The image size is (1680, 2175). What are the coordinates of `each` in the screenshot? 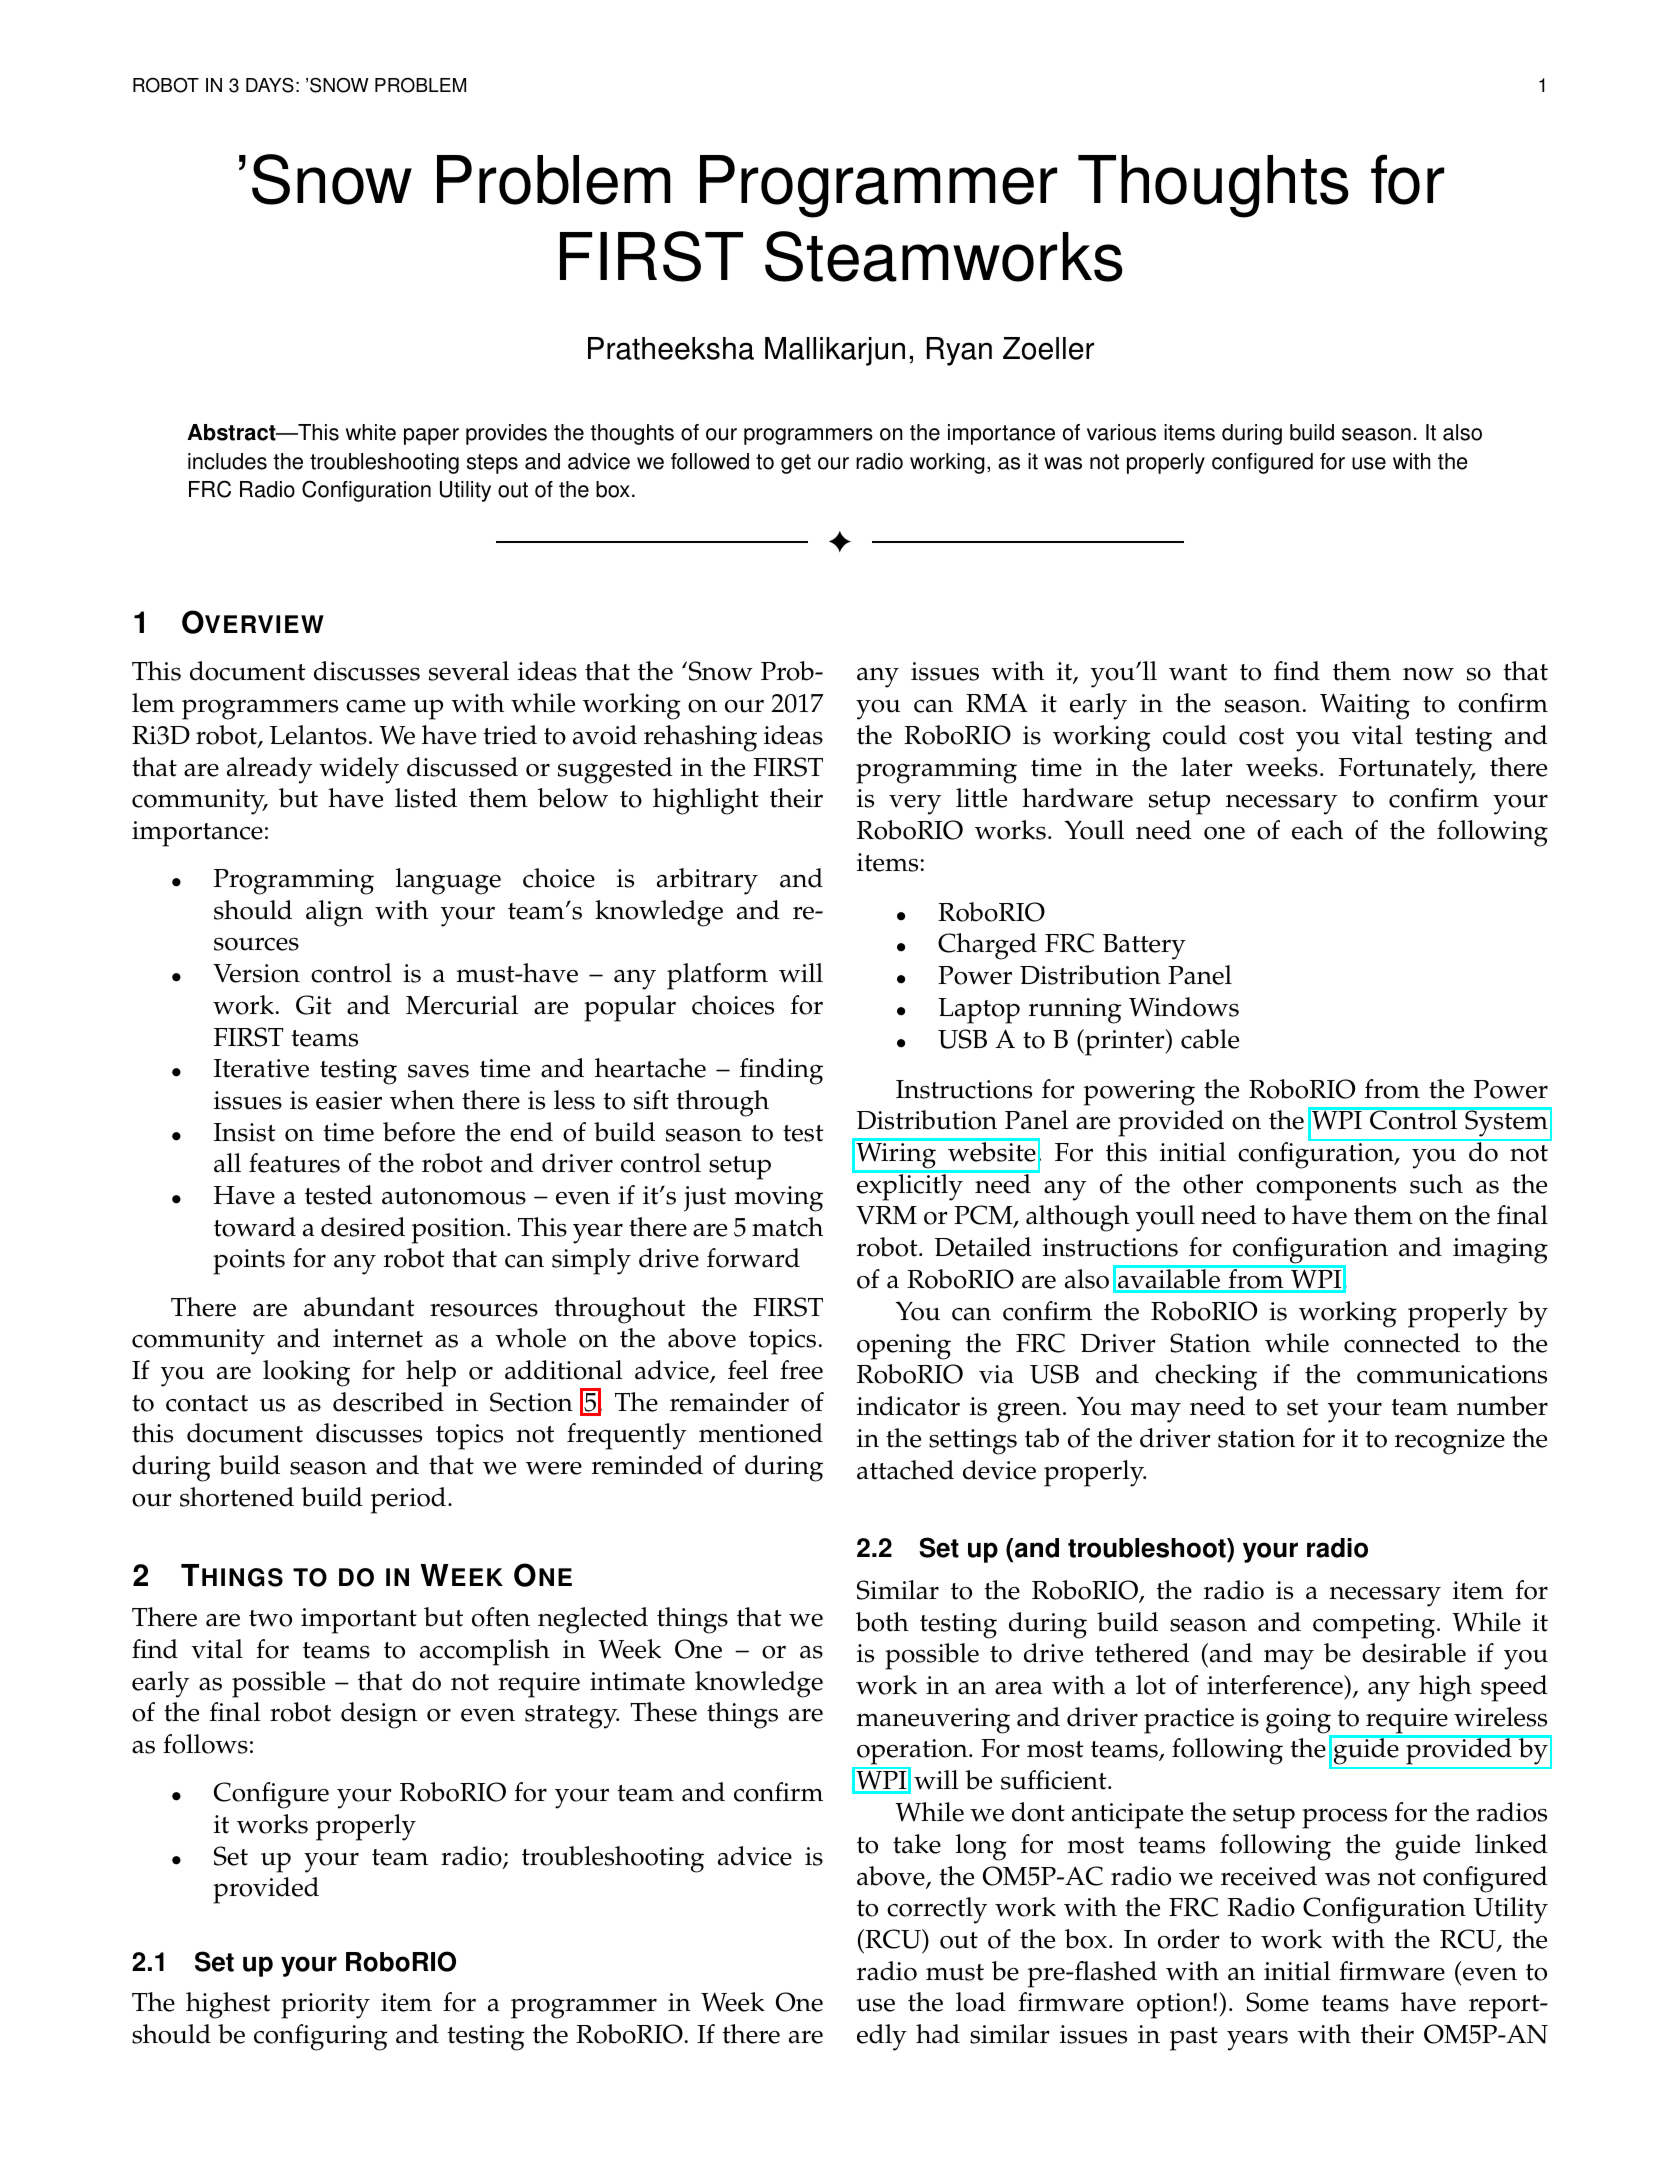 It's located at (1317, 830).
